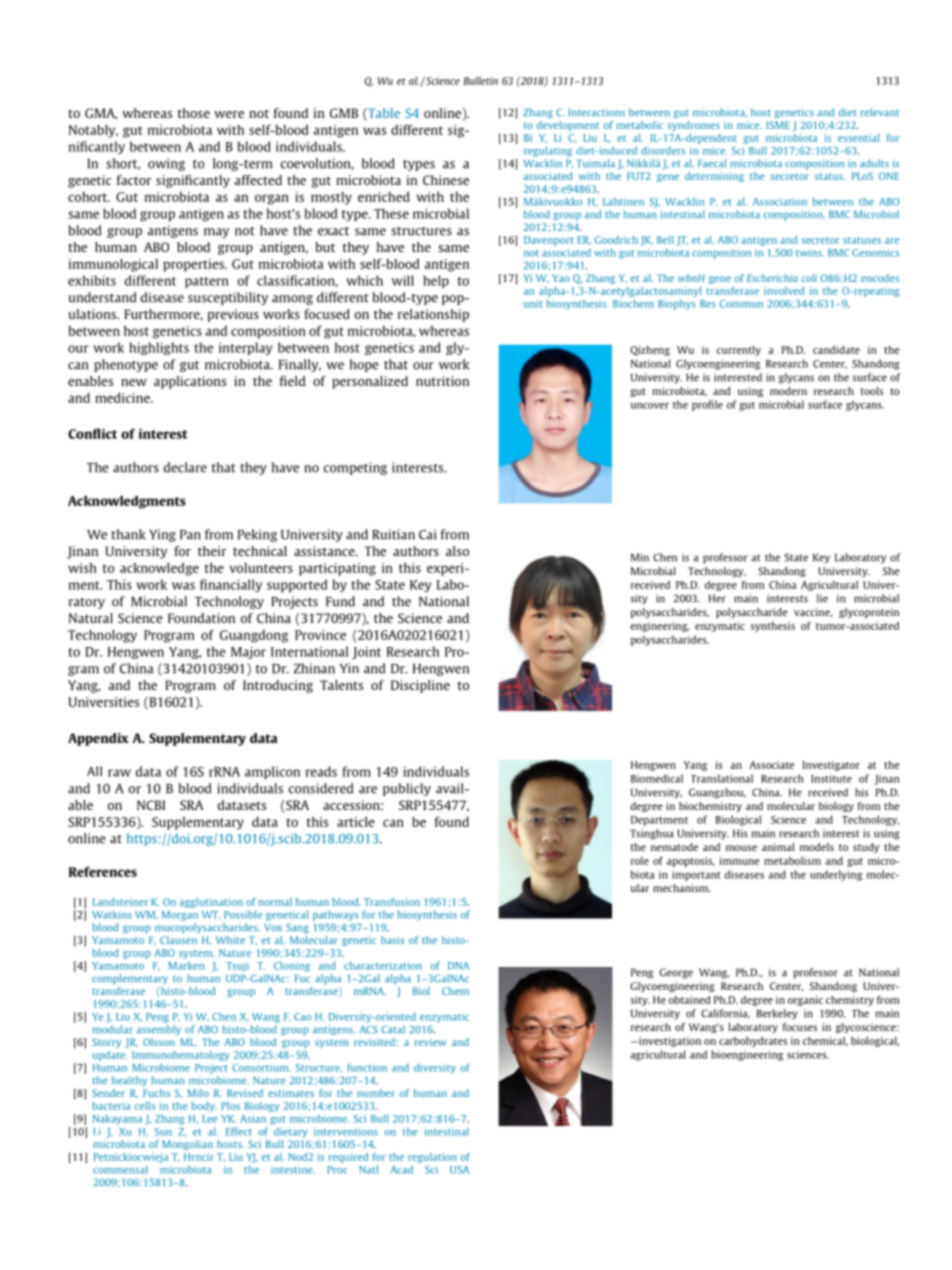 This screenshot has height=1270, width=952. Describe the element at coordinates (442, 381) in the screenshot. I see `nutrition` at that location.
